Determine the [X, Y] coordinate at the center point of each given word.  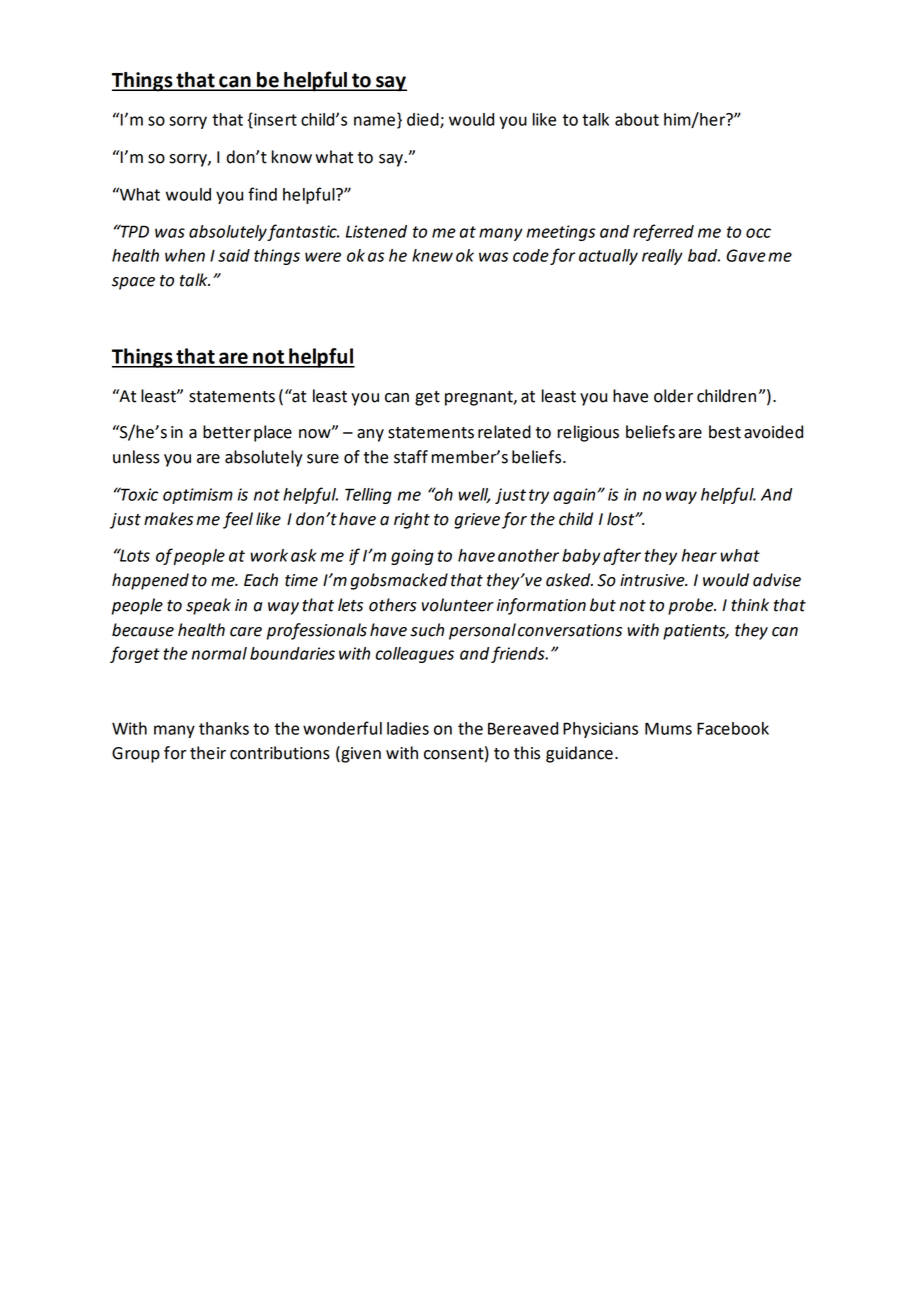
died [424, 120]
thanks [224, 728]
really [662, 257]
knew [432, 255]
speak [208, 606]
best [725, 432]
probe [692, 606]
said [234, 255]
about [637, 119]
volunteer [458, 605]
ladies [408, 728]
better [227, 432]
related [504, 432]
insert [274, 120]
